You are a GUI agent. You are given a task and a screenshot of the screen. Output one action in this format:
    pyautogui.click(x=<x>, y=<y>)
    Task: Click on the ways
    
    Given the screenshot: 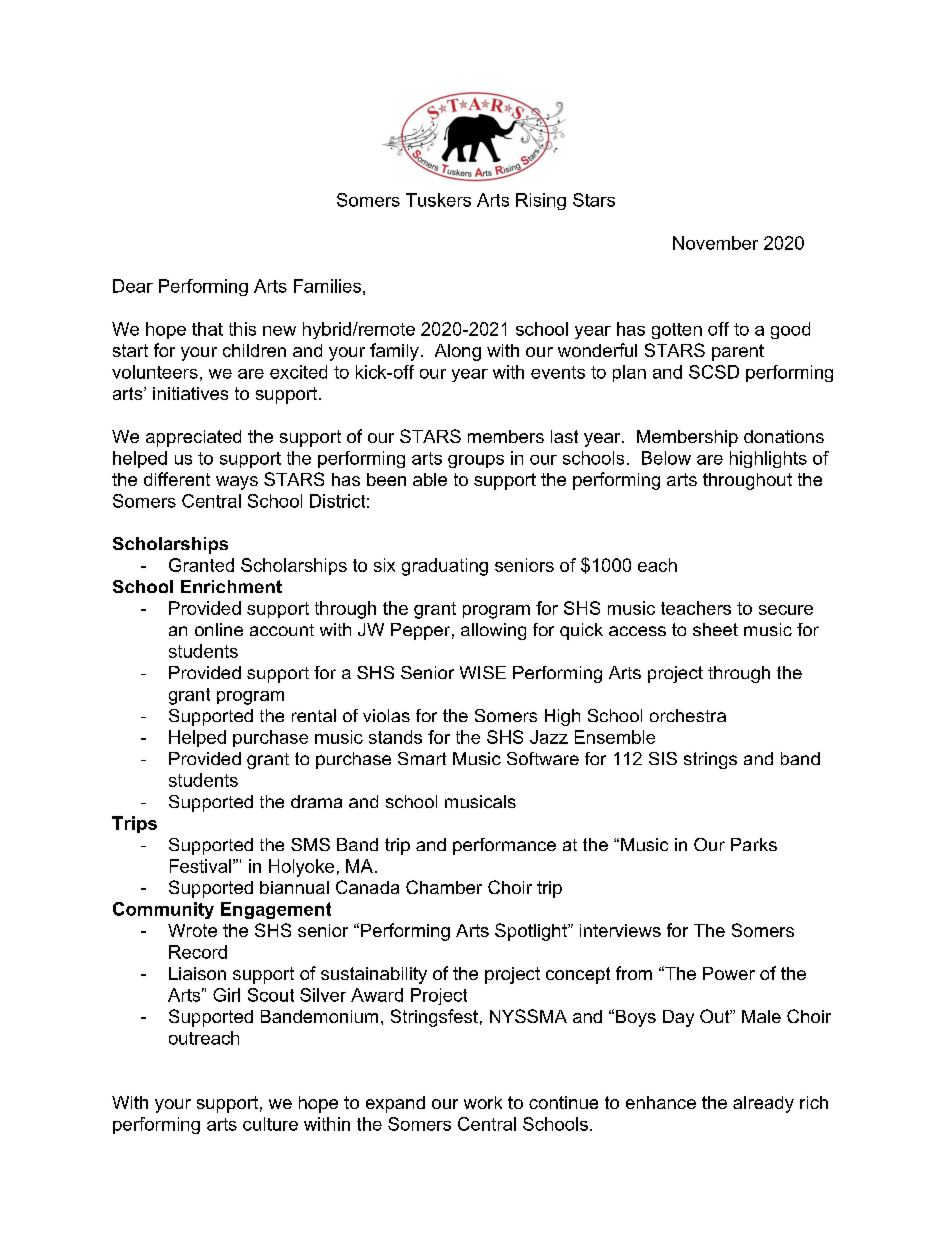 What is the action you would take?
    pyautogui.click(x=237, y=483)
